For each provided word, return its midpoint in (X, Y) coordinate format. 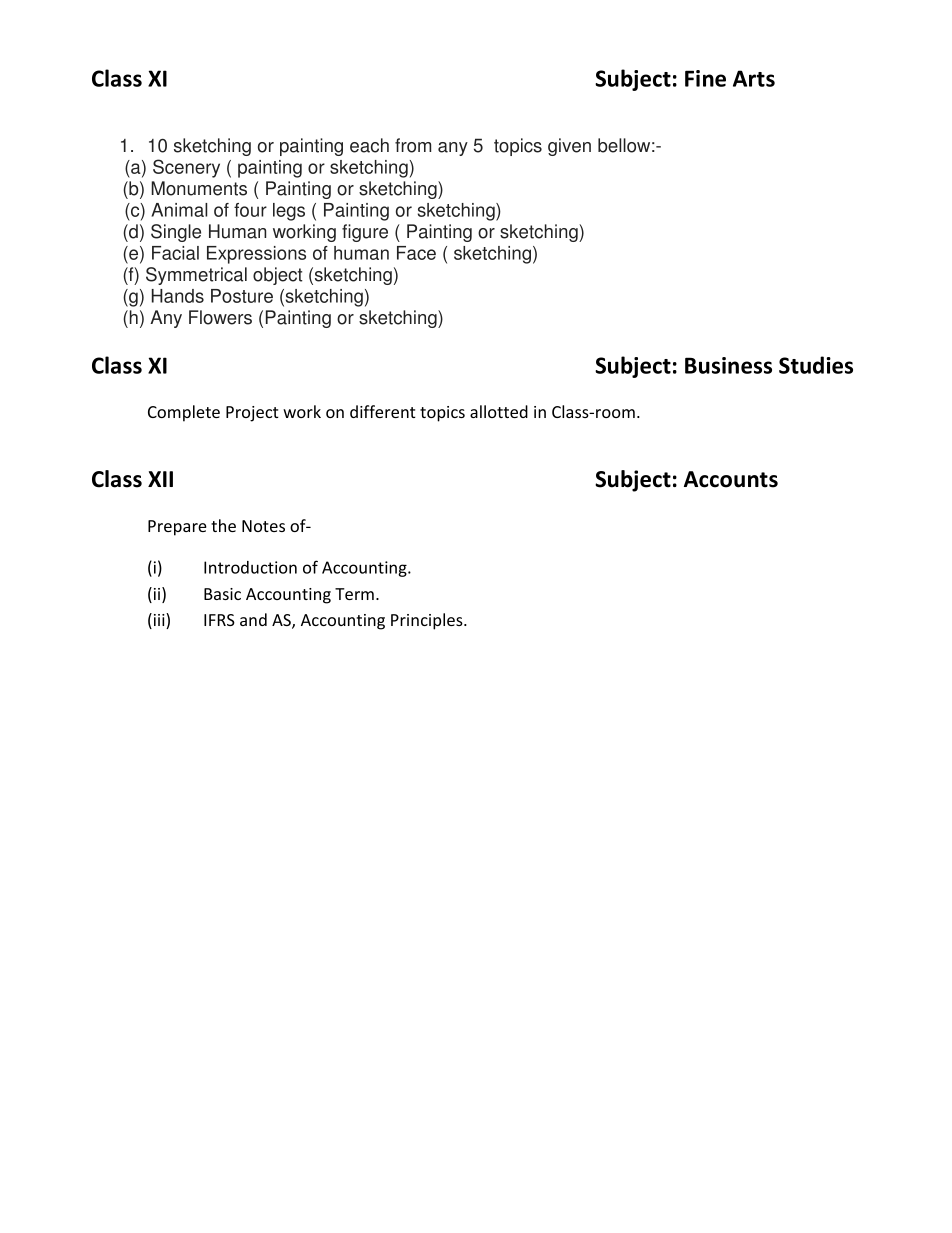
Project (252, 414)
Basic (222, 594)
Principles (428, 621)
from (413, 145)
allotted (499, 411)
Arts (754, 78)
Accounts (731, 479)
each (369, 145)
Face (416, 253)
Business (728, 365)
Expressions (256, 255)
